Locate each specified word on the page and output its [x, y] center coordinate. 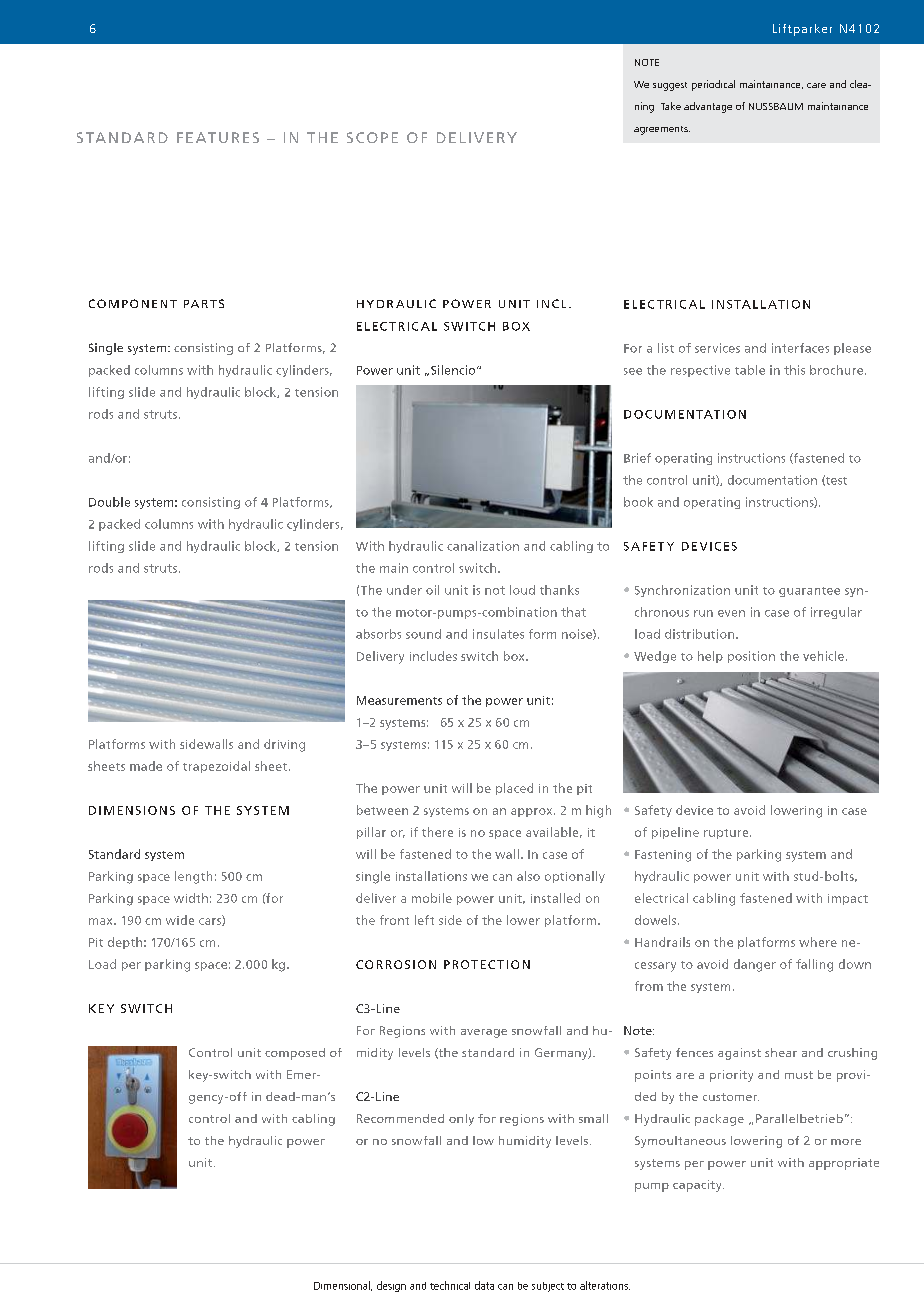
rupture [727, 834]
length [193, 877]
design [391, 1286]
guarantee [809, 592]
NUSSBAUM [776, 106]
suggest [670, 86]
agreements [662, 130]
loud [522, 590]
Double [109, 502]
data [484, 1285]
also [528, 876]
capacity [698, 1186]
